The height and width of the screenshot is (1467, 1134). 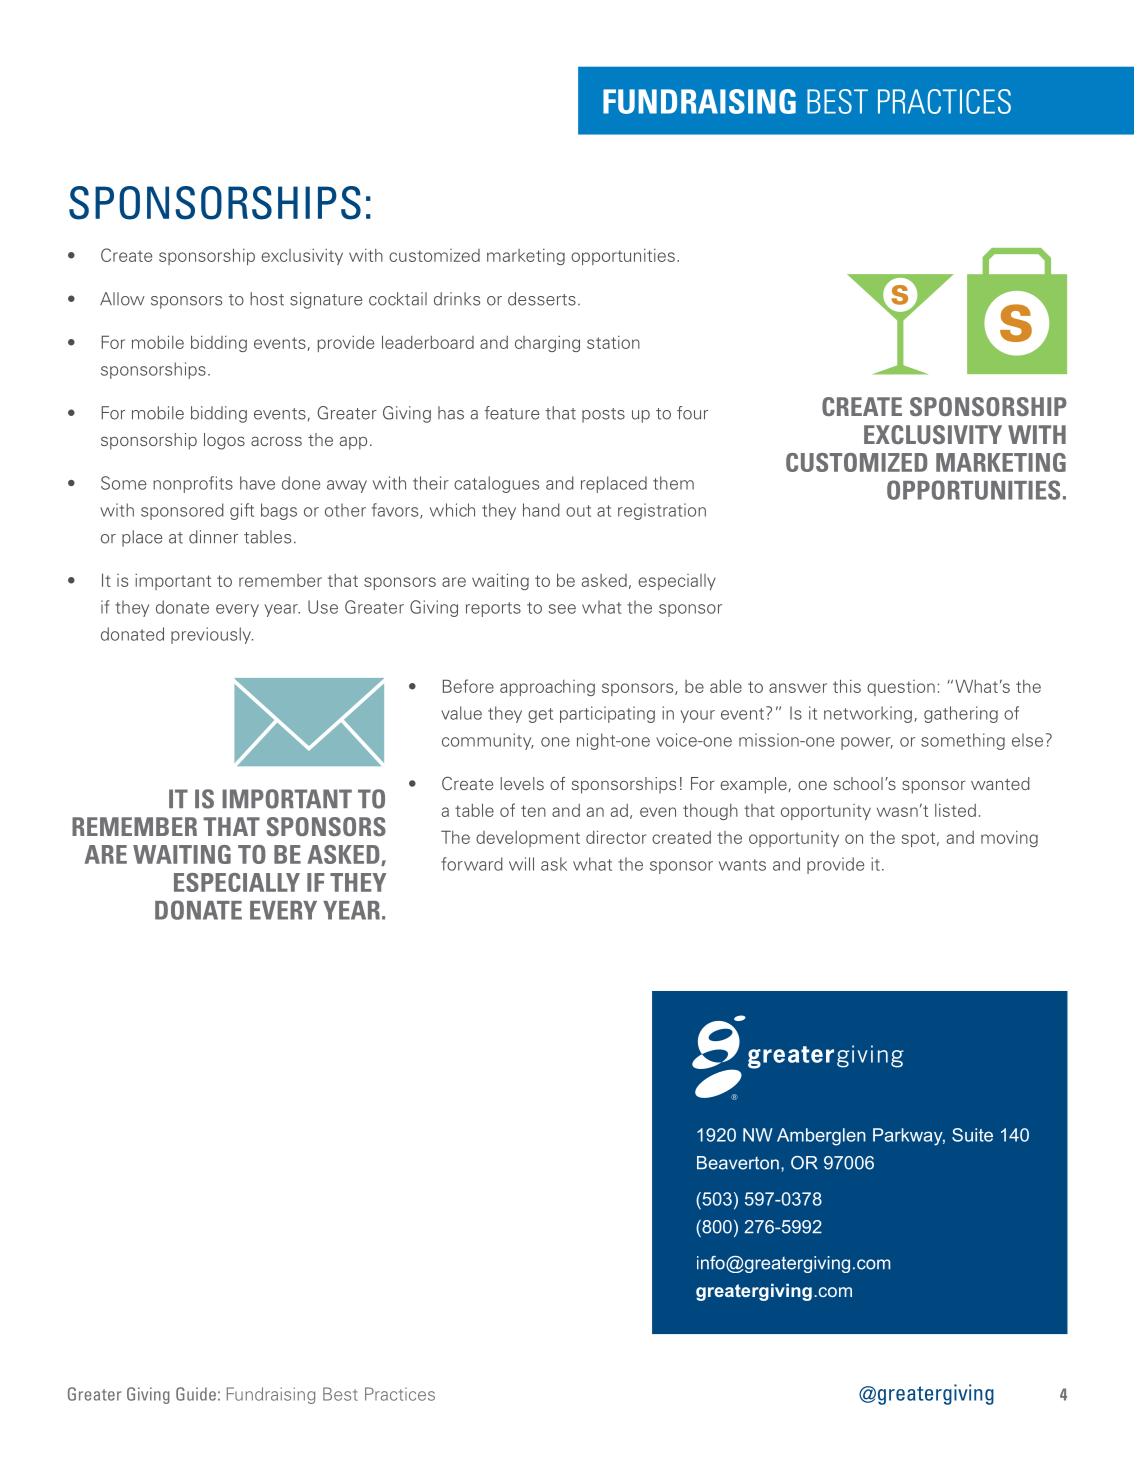 I want to click on Suite, so click(x=972, y=1135).
